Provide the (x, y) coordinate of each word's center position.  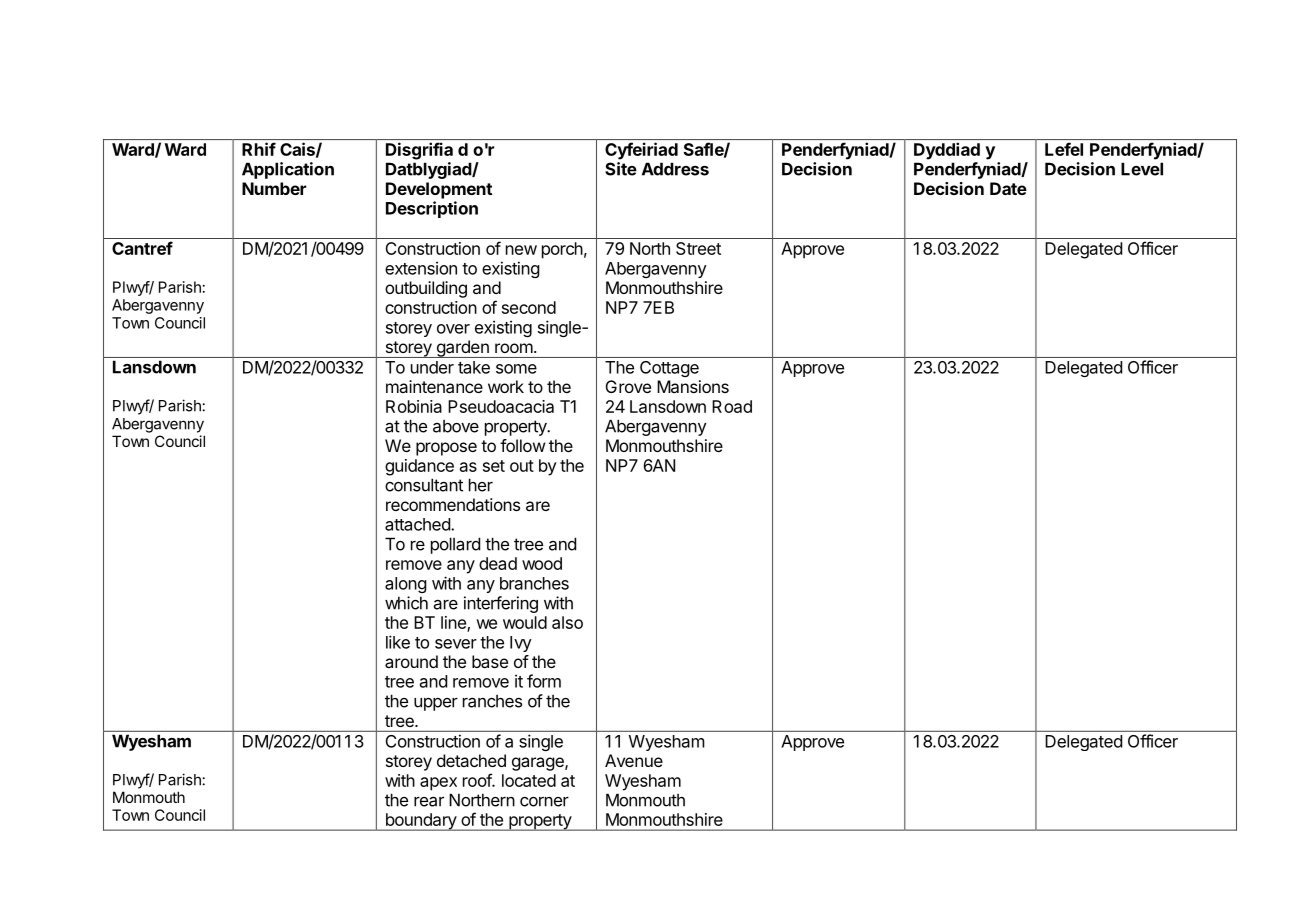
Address (675, 169)
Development (439, 190)
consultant (424, 485)
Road (732, 406)
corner (544, 802)
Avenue (634, 760)
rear (429, 801)
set (494, 466)
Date (1008, 188)
